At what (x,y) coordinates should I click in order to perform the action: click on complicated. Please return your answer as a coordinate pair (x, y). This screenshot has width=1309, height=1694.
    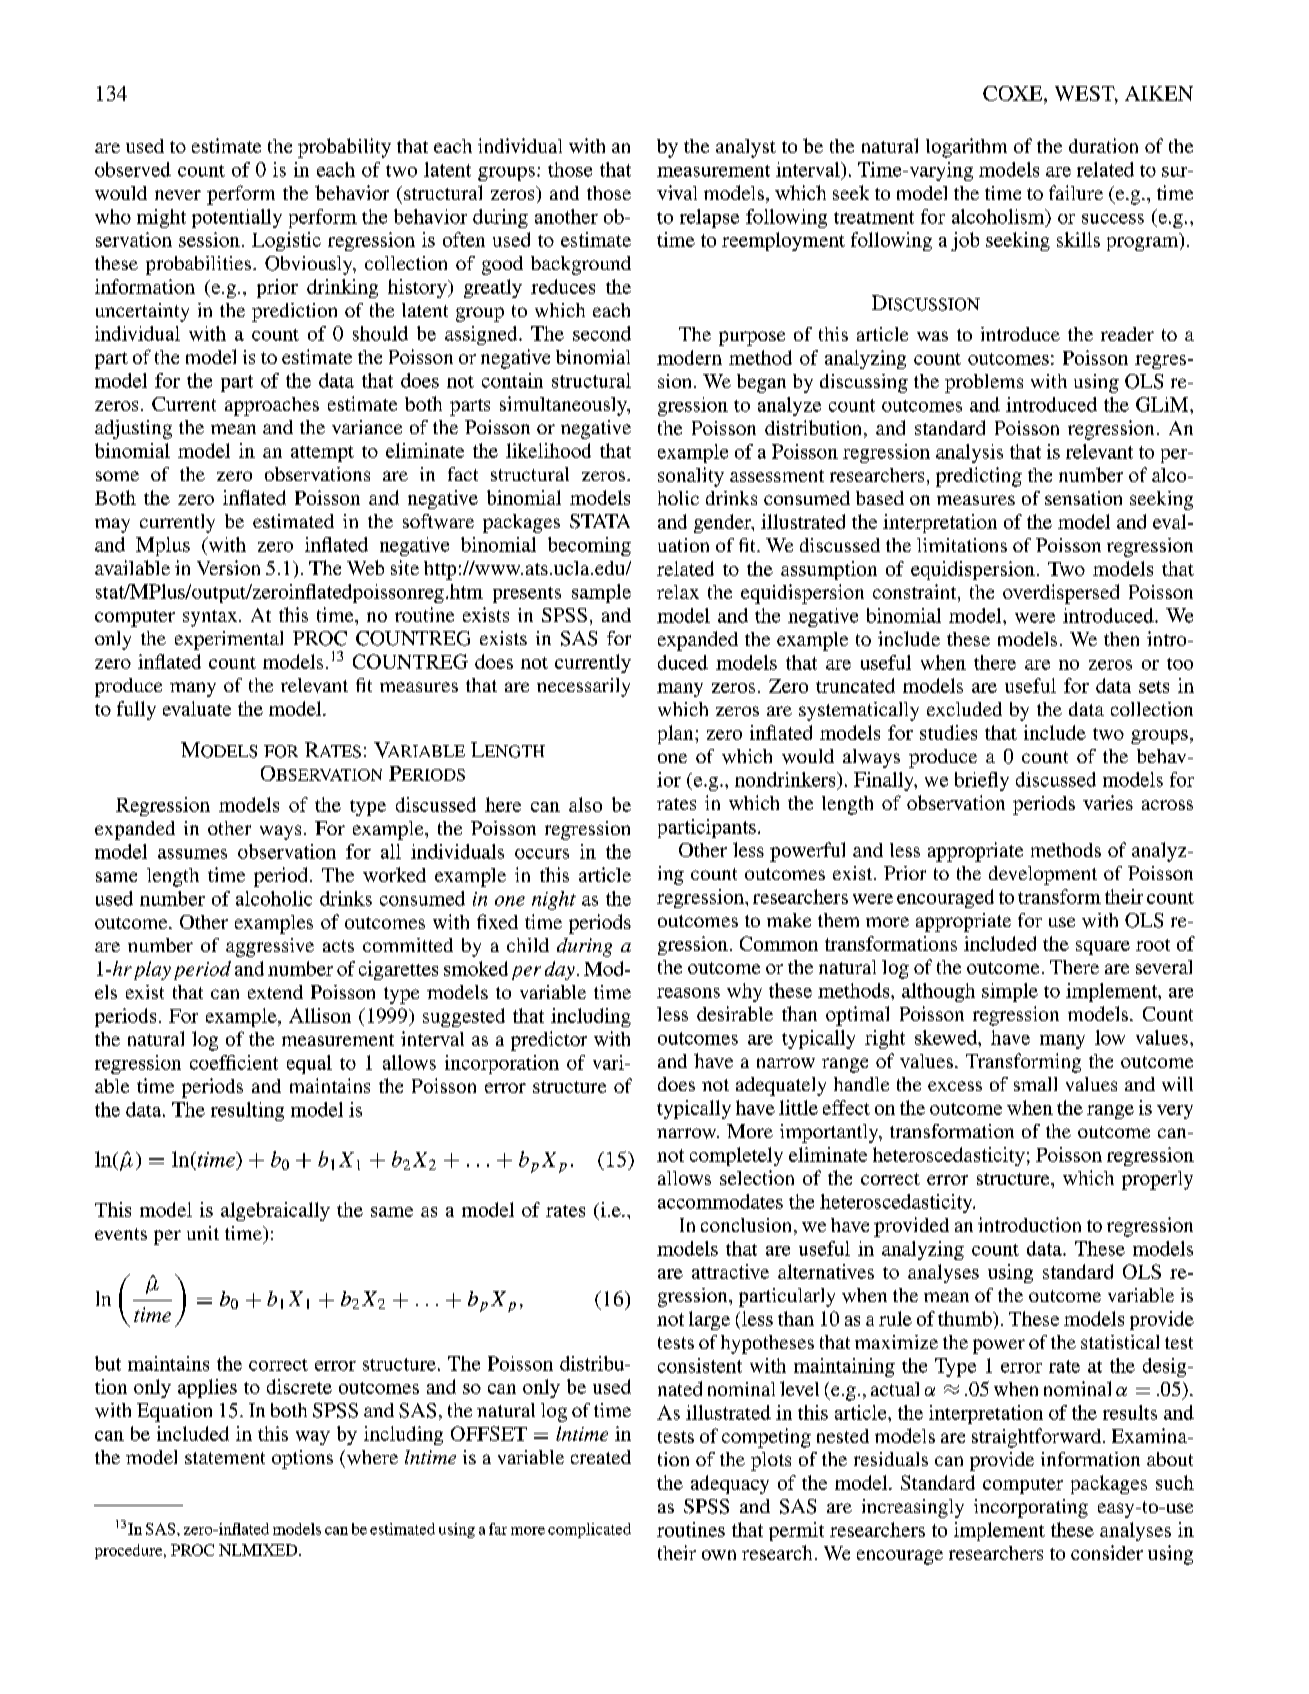
    Looking at the image, I should click on (589, 1530).
